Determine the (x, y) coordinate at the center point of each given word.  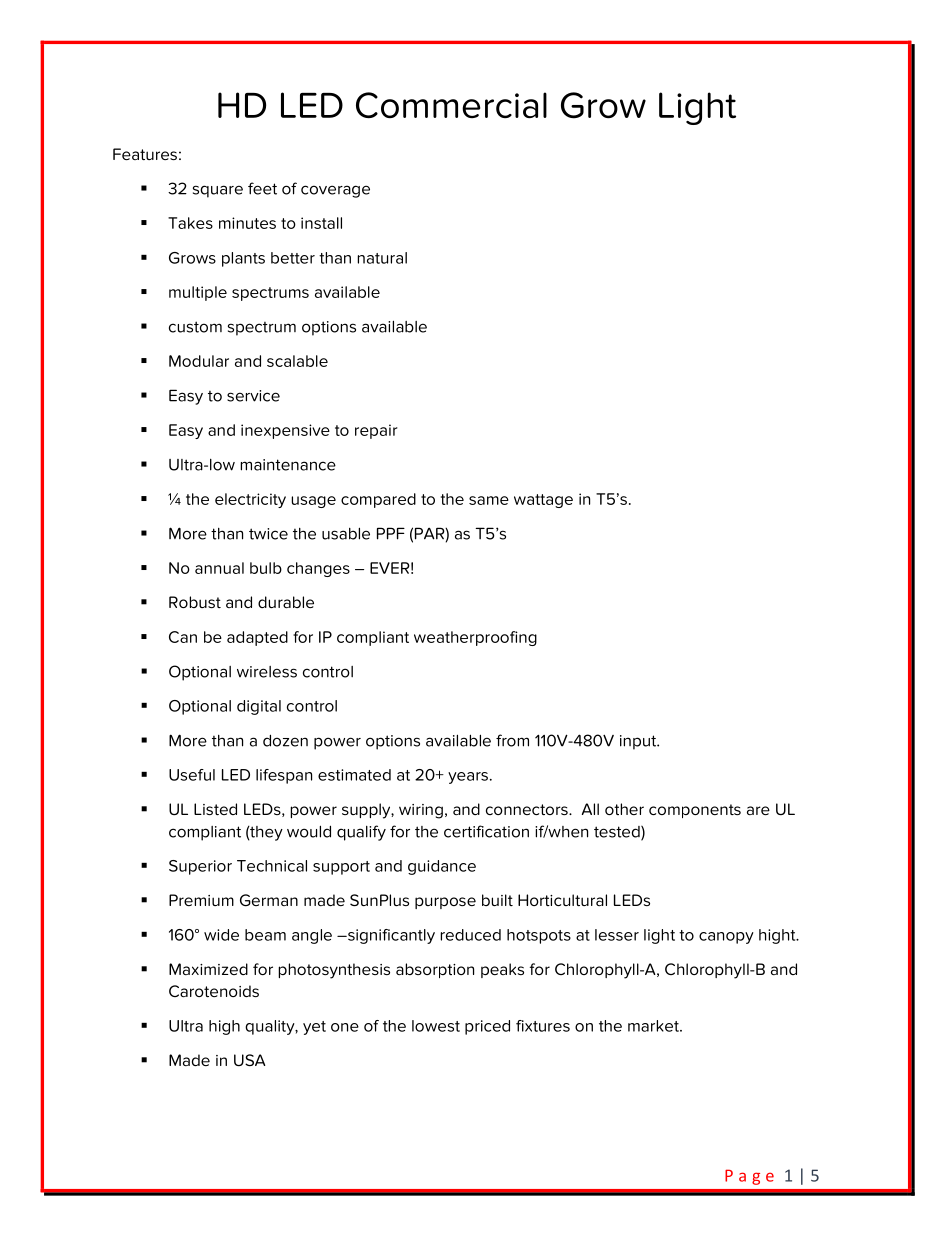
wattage (543, 501)
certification (486, 831)
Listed (215, 809)
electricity (250, 500)
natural (382, 258)
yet (314, 1028)
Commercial (451, 105)
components (695, 811)
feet (262, 188)
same (489, 500)
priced (487, 1027)
